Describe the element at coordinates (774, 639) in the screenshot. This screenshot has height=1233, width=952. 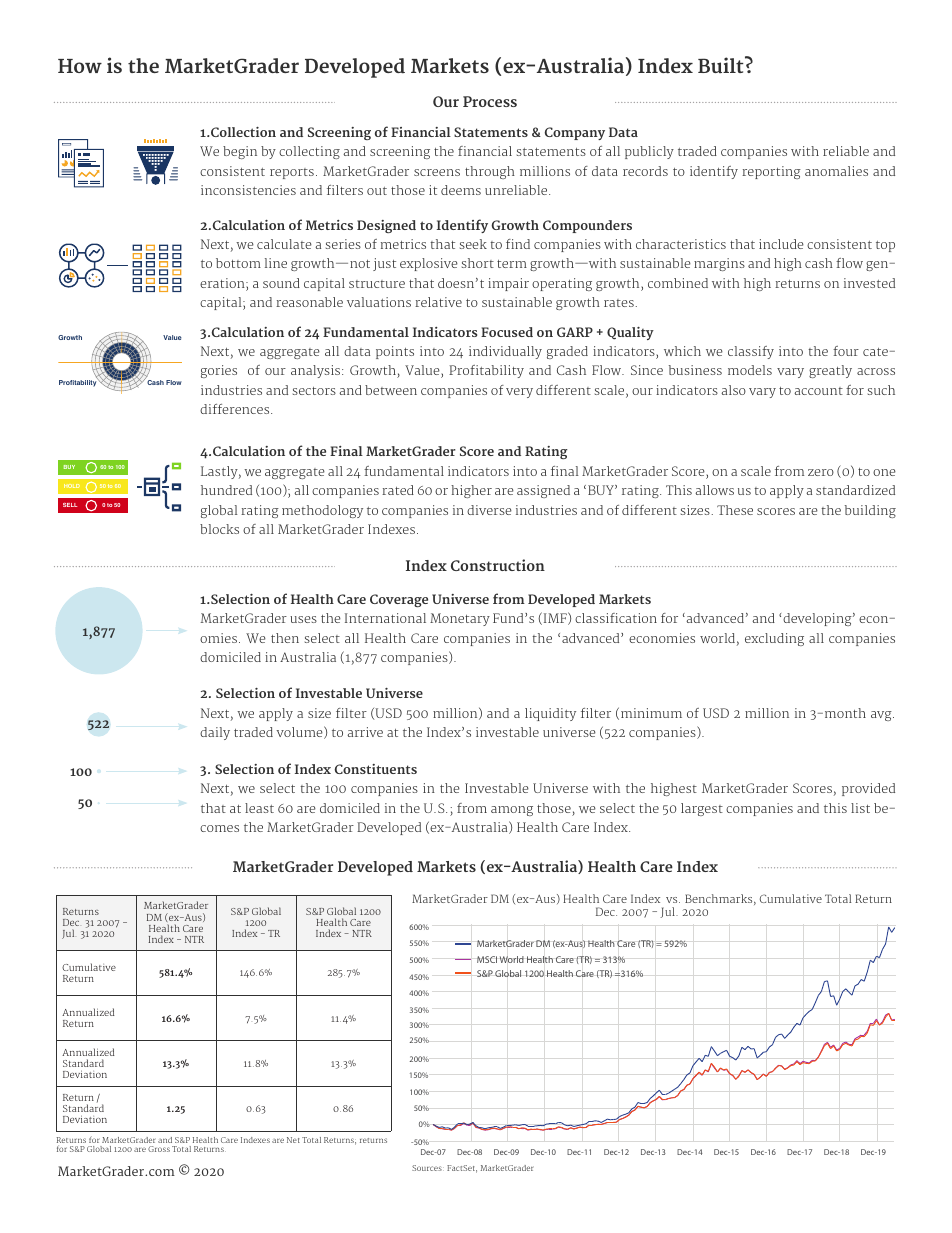
I see `excluding` at that location.
